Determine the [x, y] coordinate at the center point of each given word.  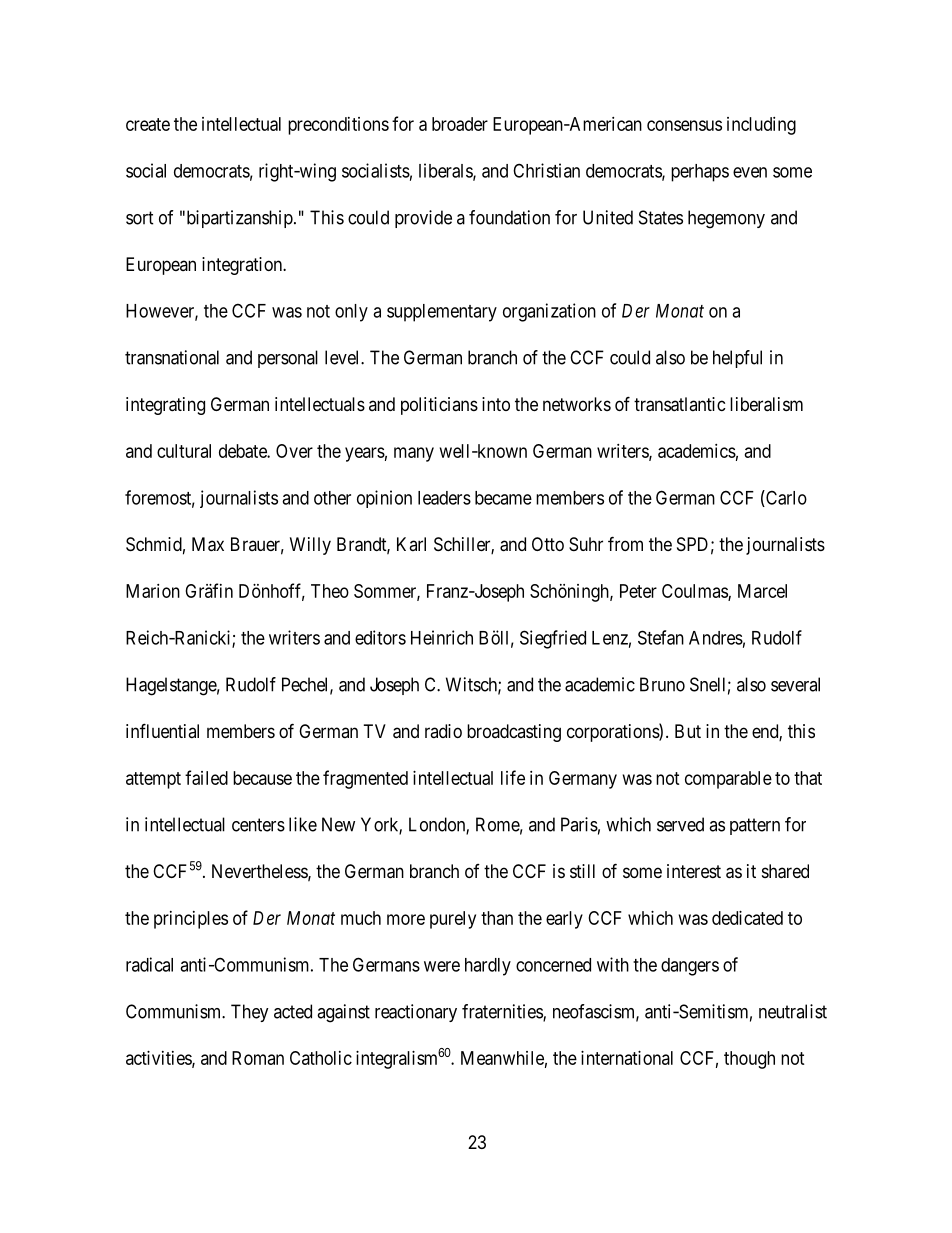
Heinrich [442, 637]
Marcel [762, 591]
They [250, 1013]
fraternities [503, 1012]
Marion [153, 591]
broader [460, 124]
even [750, 172]
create [148, 124]
